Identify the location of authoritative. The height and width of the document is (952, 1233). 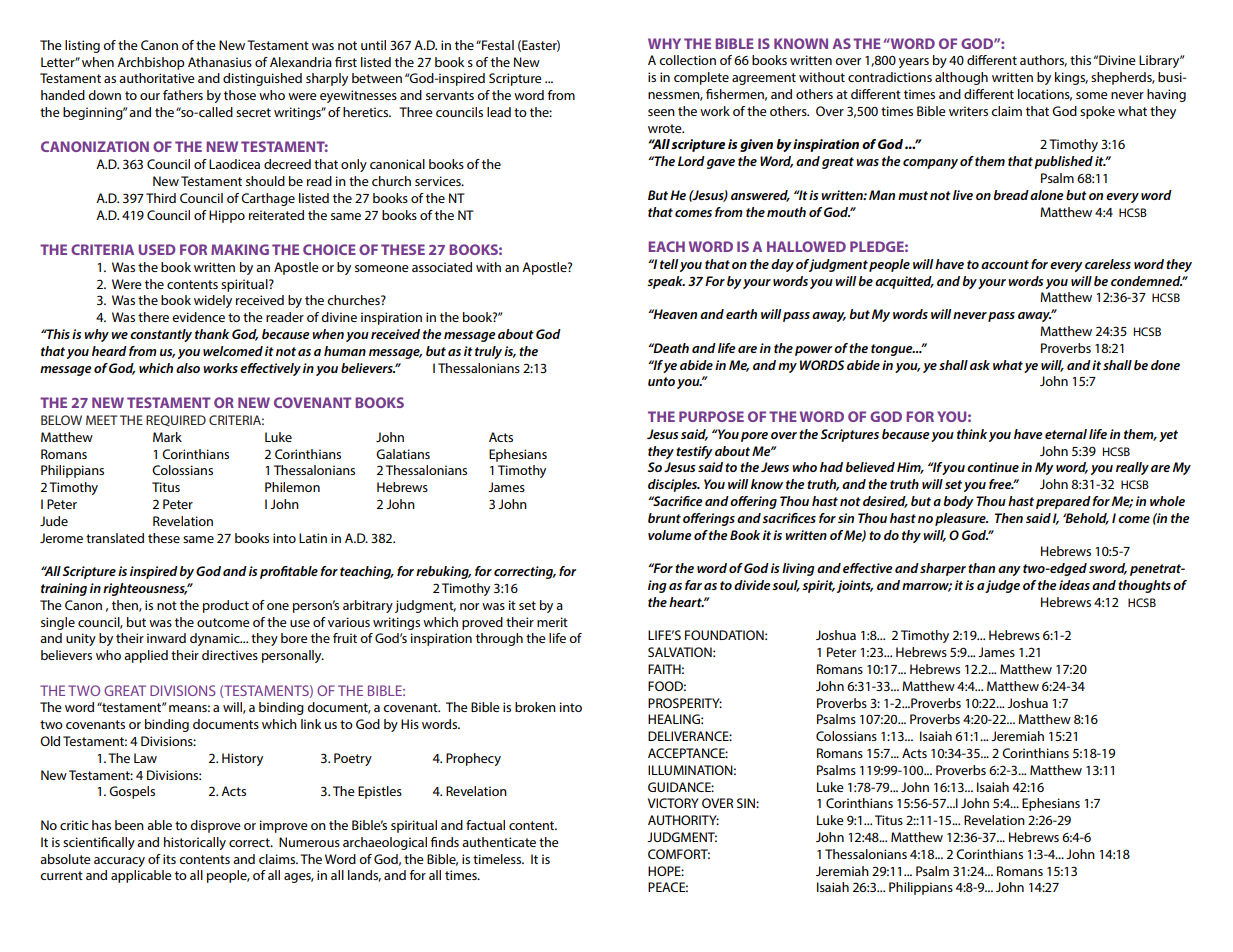
(157, 78).
